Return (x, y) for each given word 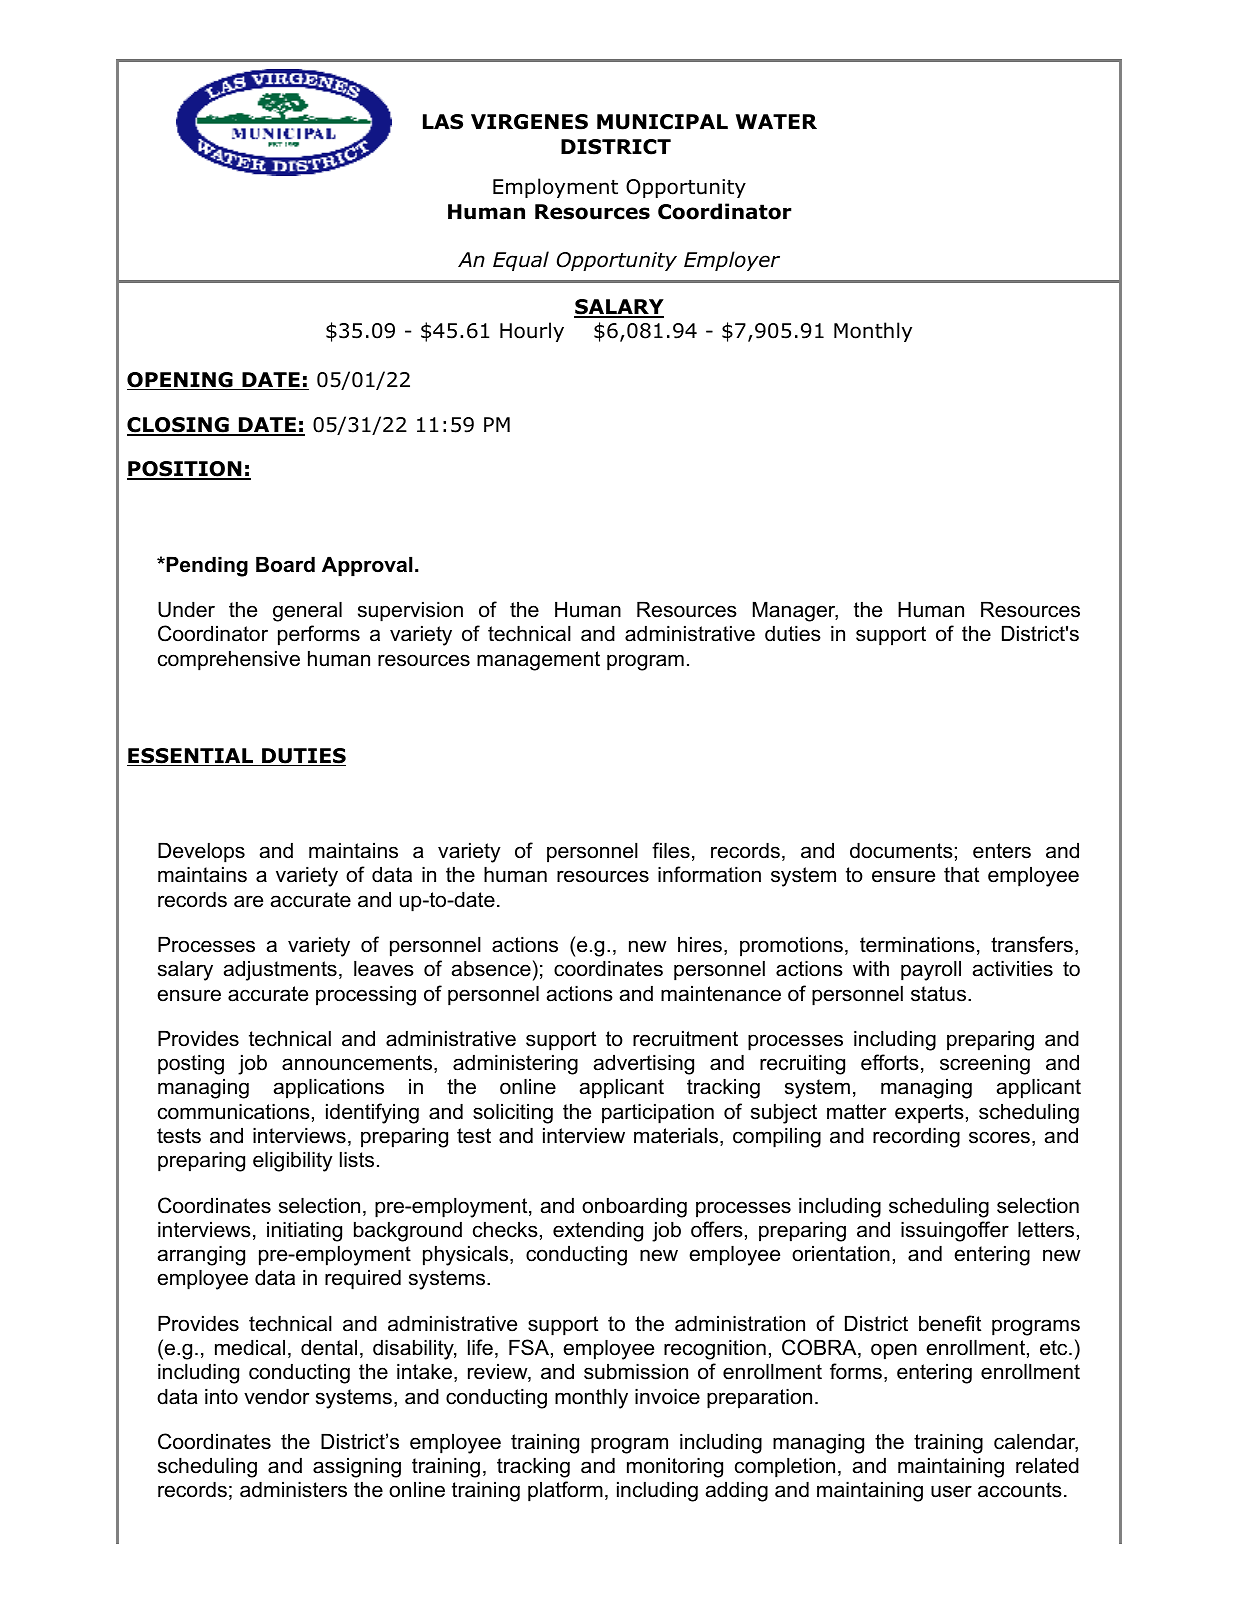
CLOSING (179, 426)
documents (901, 851)
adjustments (280, 971)
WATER (776, 121)
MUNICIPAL (662, 122)
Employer (732, 261)
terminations (917, 945)
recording (916, 1138)
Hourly (532, 332)
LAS (443, 122)
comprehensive (229, 661)
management (538, 661)
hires (700, 945)
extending (598, 1232)
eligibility (293, 1162)
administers (293, 1490)
